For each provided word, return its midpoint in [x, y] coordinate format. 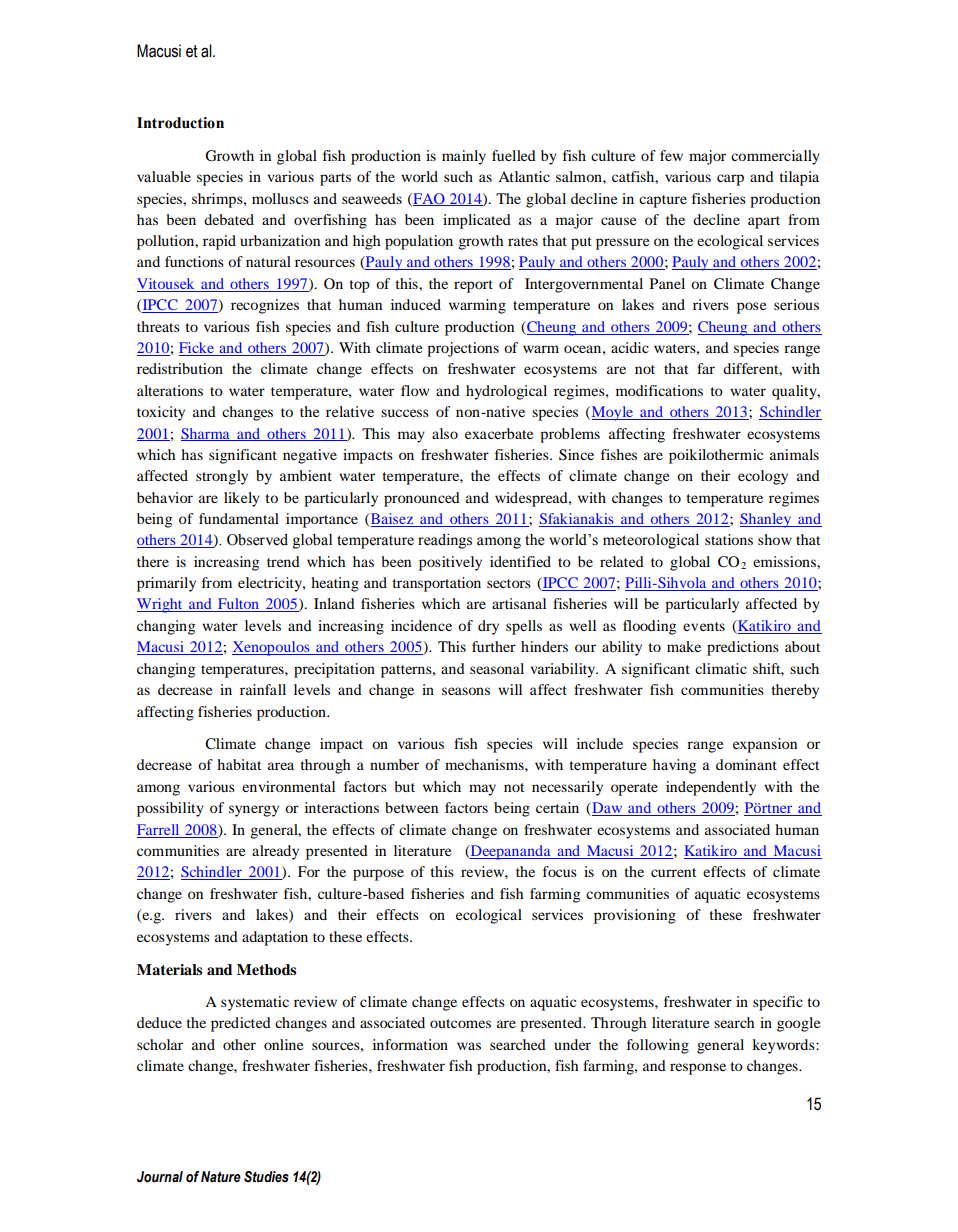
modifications [659, 390]
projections [463, 349]
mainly [464, 157]
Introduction [180, 123]
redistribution [180, 368]
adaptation [275, 938]
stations [729, 539]
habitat [239, 764]
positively [450, 563]
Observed [257, 540]
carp [730, 180]
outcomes [460, 1023]
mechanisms [485, 764]
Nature [221, 1177]
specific [778, 1003]
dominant [746, 764]
